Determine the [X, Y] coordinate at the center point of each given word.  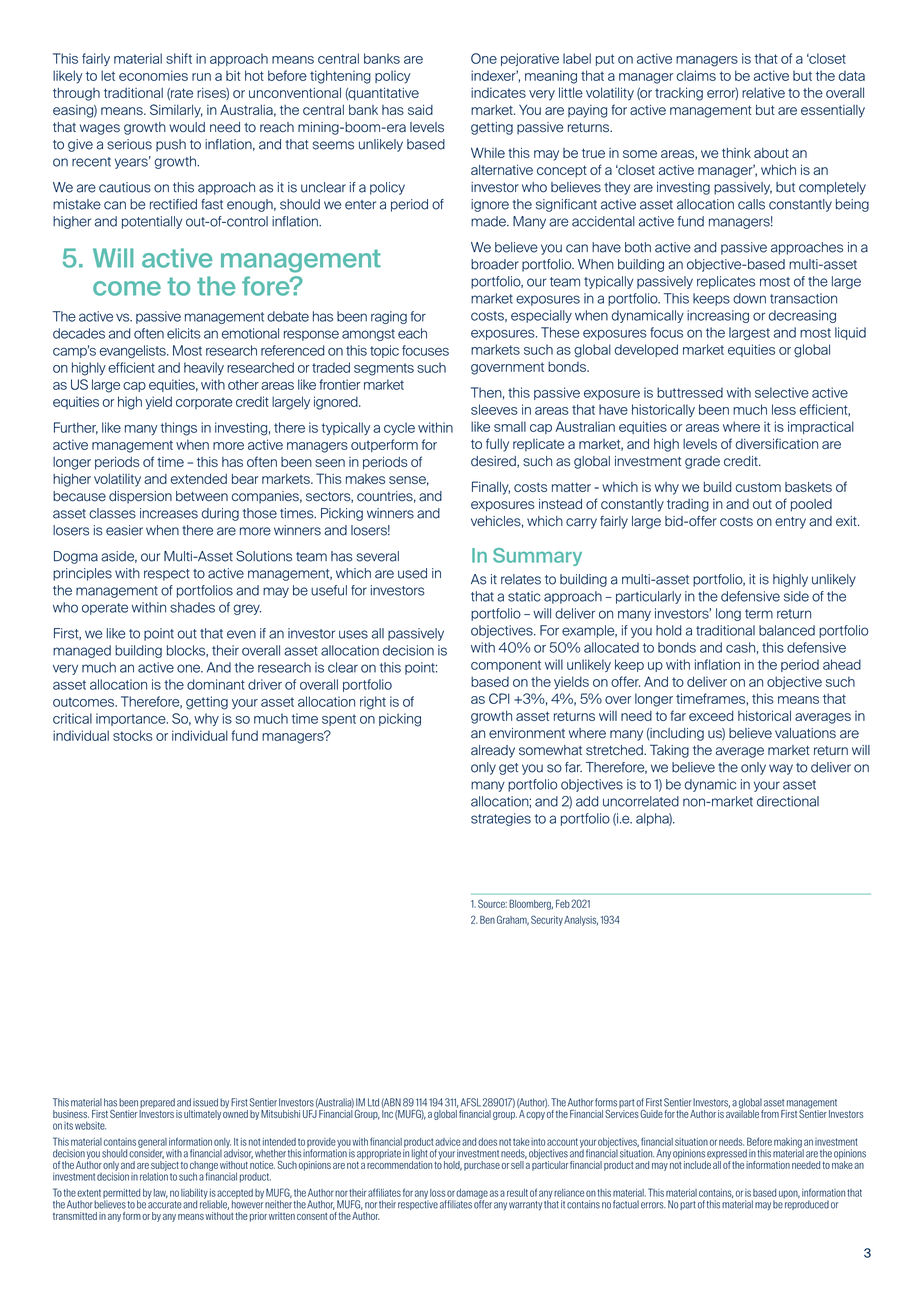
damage [471, 1195]
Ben [487, 920]
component [506, 666]
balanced [787, 630]
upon [789, 1194]
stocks [133, 735]
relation [154, 1175]
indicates [498, 92]
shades [192, 607]
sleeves [494, 409]
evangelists [134, 351]
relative [763, 92]
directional [788, 801]
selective [782, 392]
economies [153, 75]
